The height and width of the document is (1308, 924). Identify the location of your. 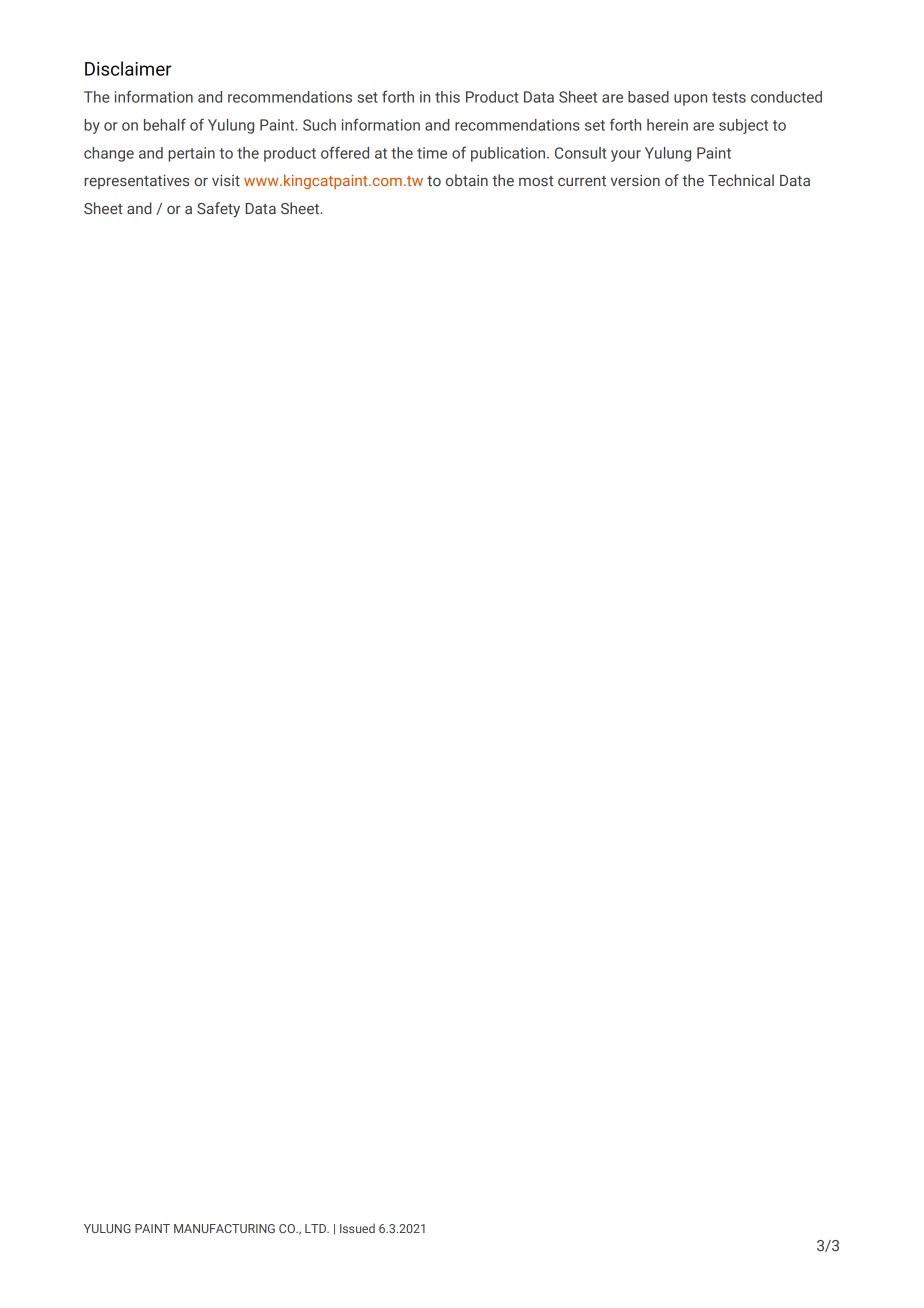
(626, 156).
